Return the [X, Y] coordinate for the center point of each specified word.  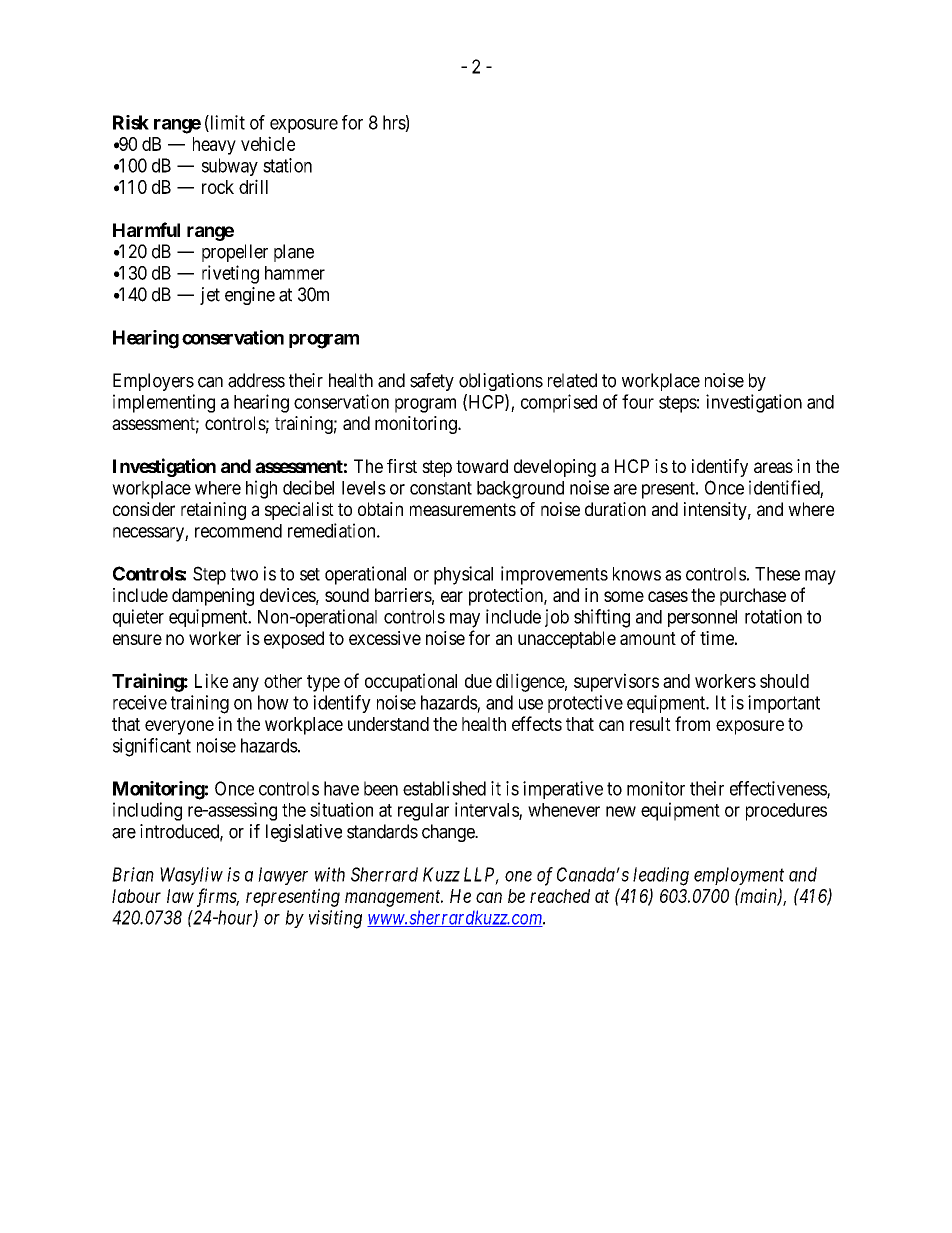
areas [773, 467]
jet [210, 296]
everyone [179, 727]
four [638, 401]
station [287, 165]
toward [482, 466]
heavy [214, 146]
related [572, 380]
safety [432, 382]
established [444, 788]
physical [463, 575]
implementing [164, 403]
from [692, 723]
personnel [702, 618]
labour [136, 896]
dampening [213, 597]
